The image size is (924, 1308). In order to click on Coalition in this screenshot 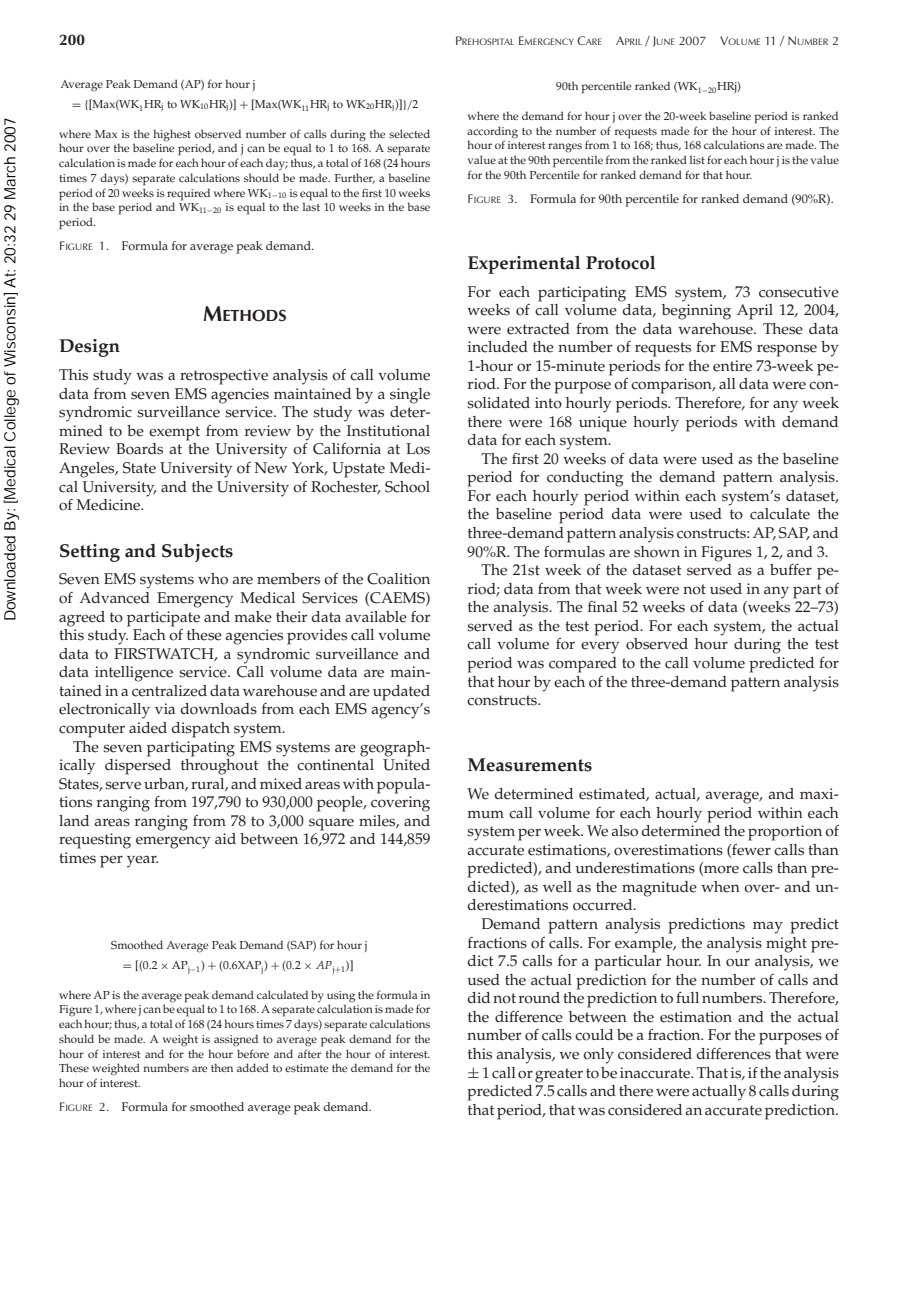, I will do `click(398, 579)`.
